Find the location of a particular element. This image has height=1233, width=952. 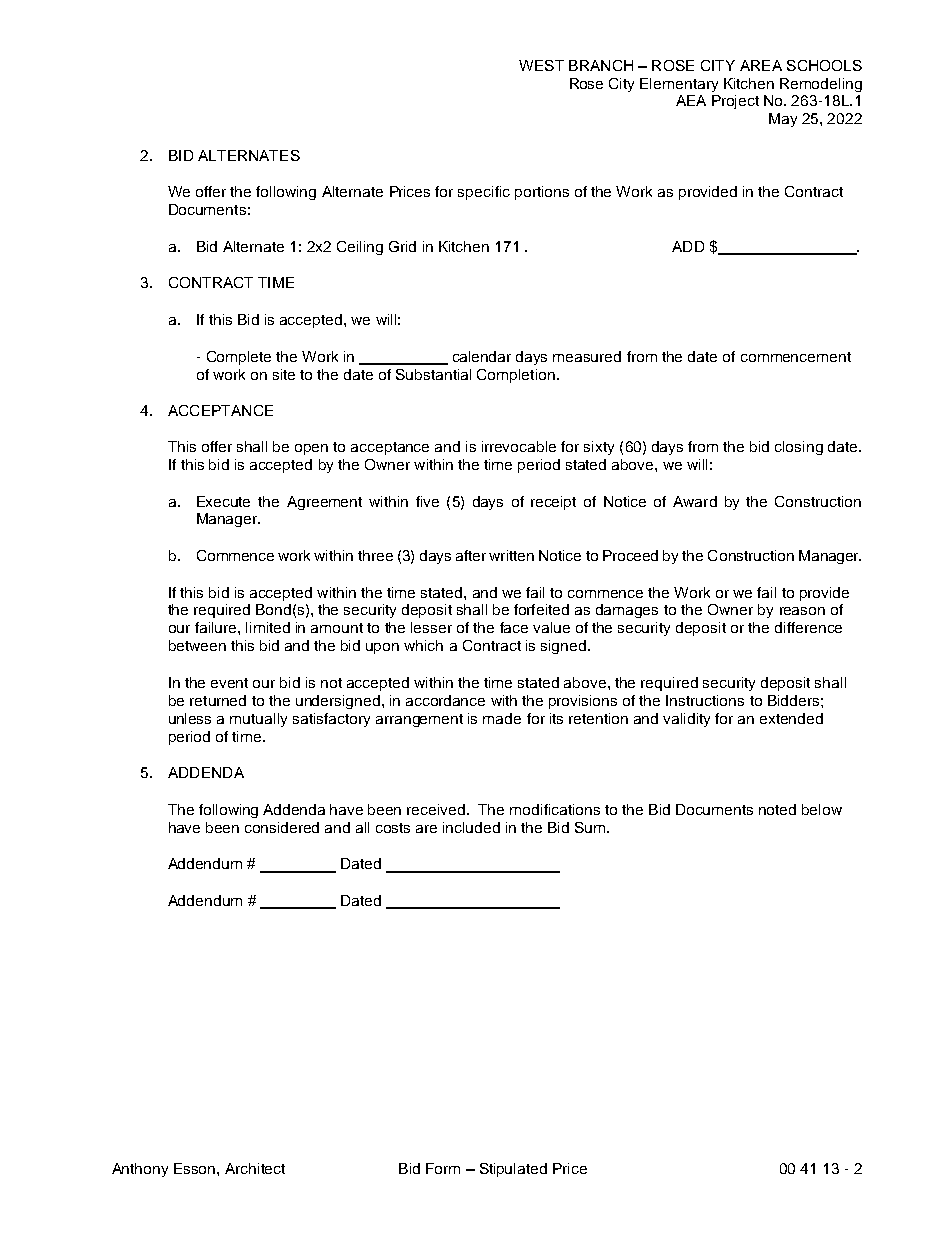

made is located at coordinates (502, 718).
